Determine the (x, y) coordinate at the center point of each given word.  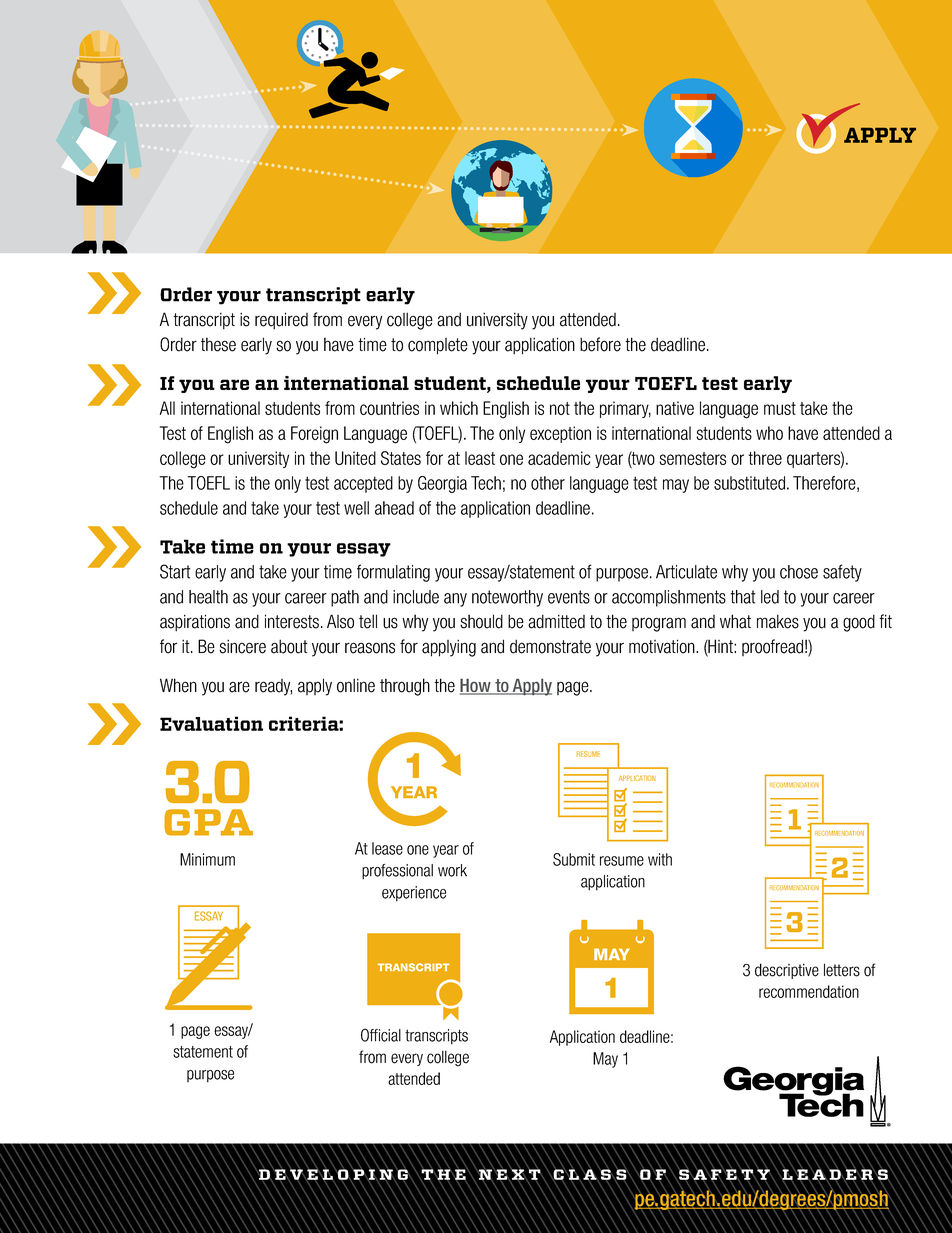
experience (414, 894)
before (600, 344)
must (780, 408)
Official (381, 1035)
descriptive (787, 971)
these (218, 344)
